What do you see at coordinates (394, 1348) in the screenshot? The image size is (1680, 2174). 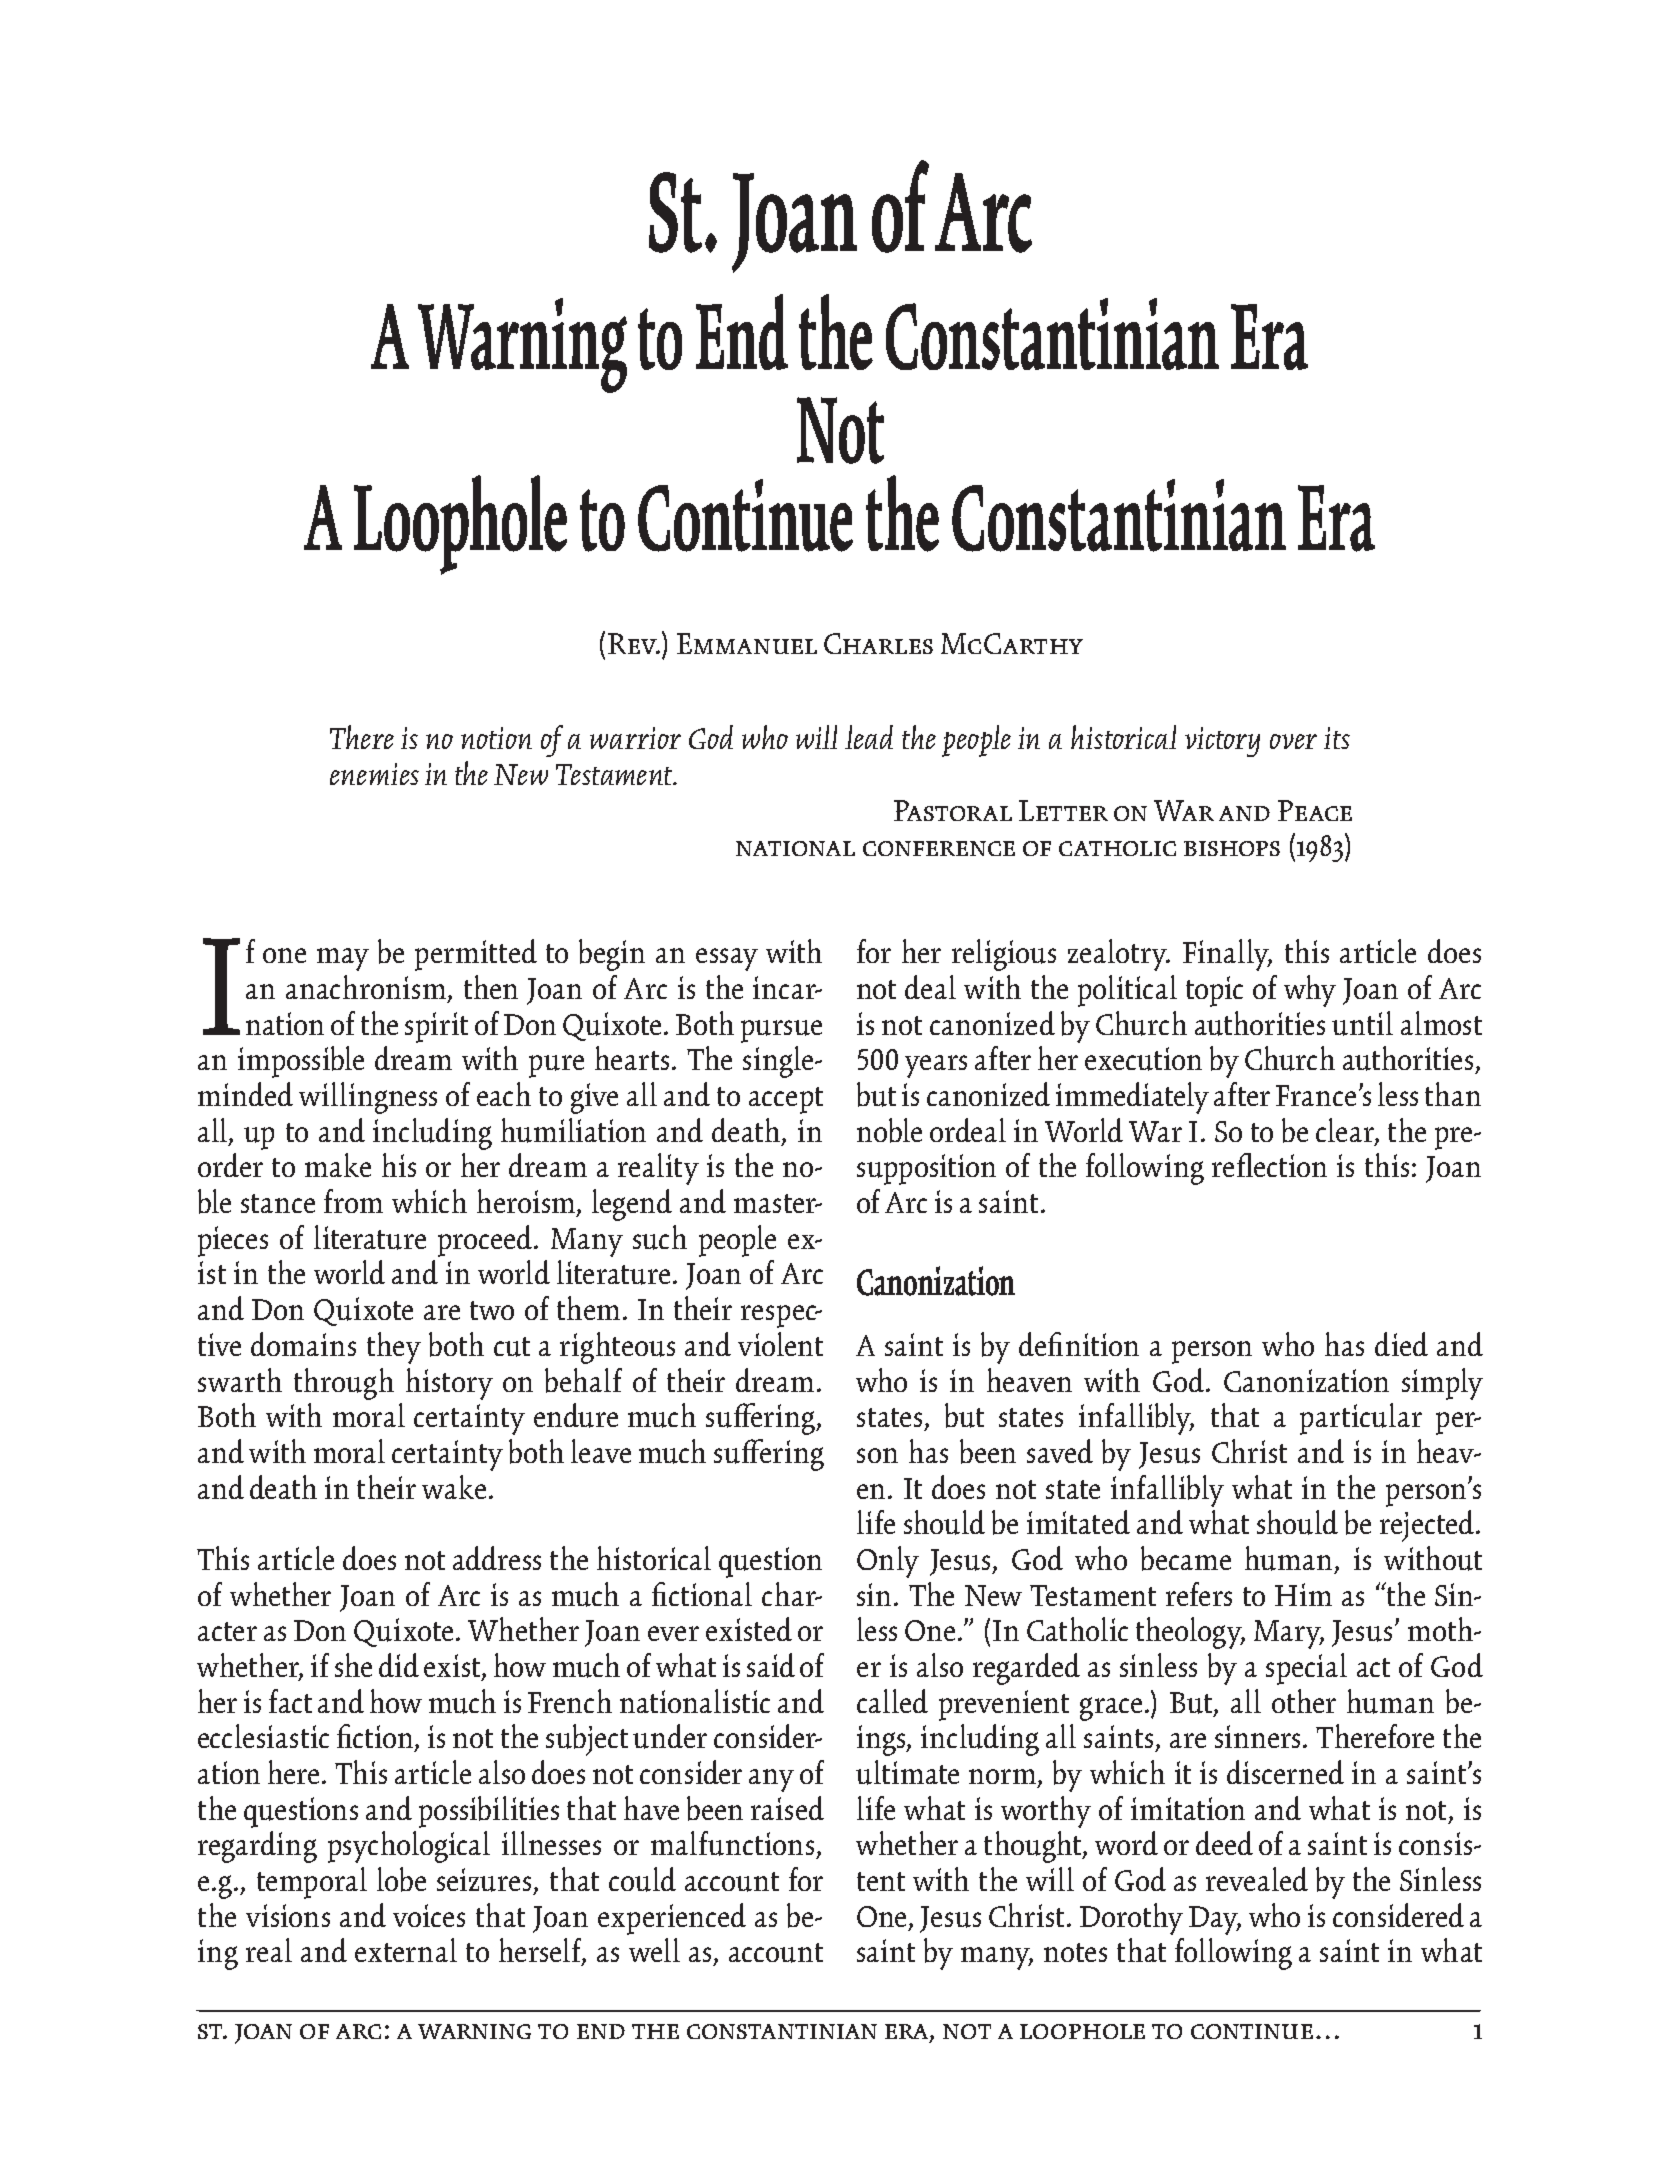 I see `they` at bounding box center [394, 1348].
